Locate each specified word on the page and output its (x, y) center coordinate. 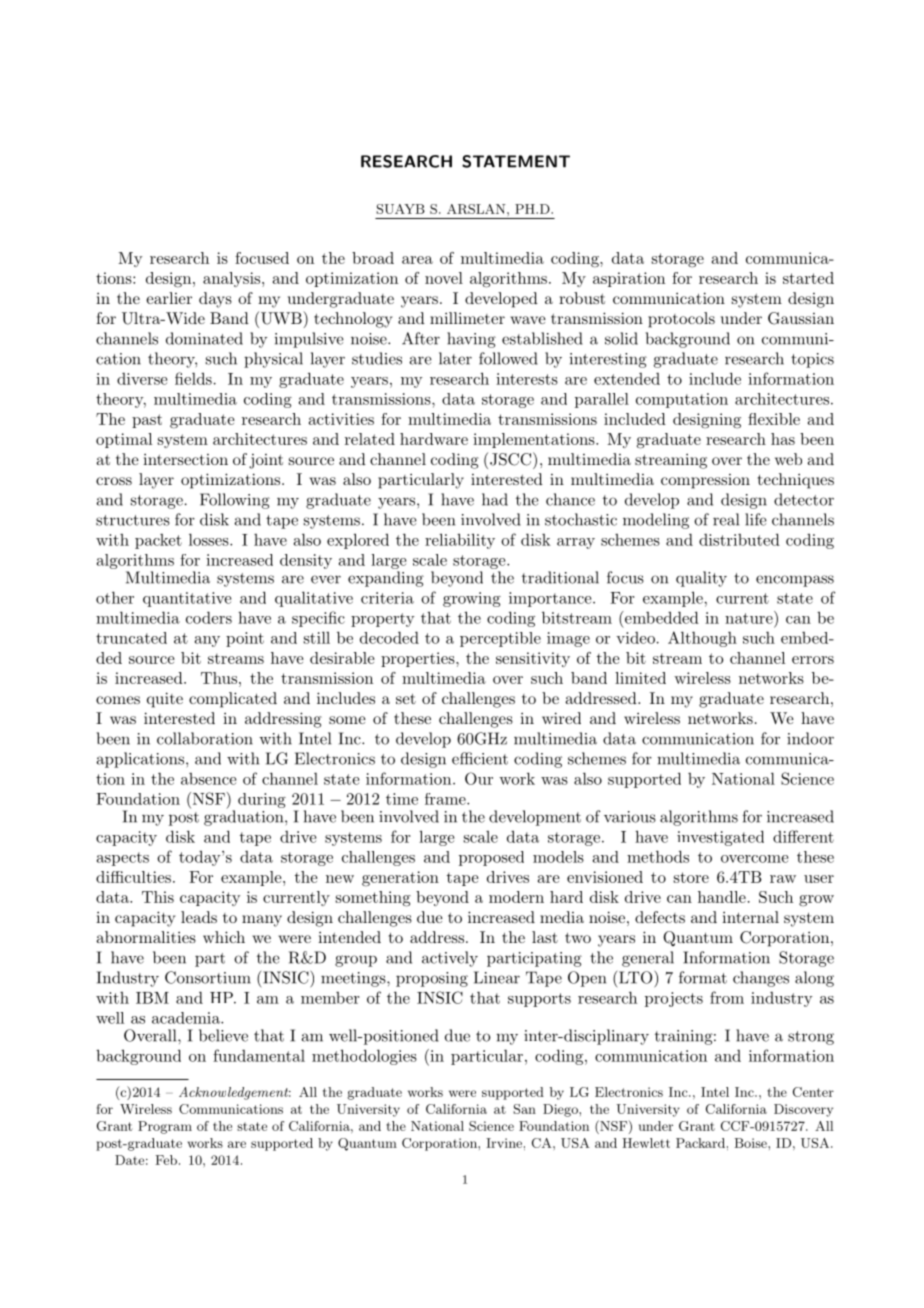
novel (444, 278)
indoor (810, 738)
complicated (233, 700)
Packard (700, 1143)
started (808, 278)
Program (165, 1127)
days (215, 300)
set (406, 699)
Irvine (504, 1143)
